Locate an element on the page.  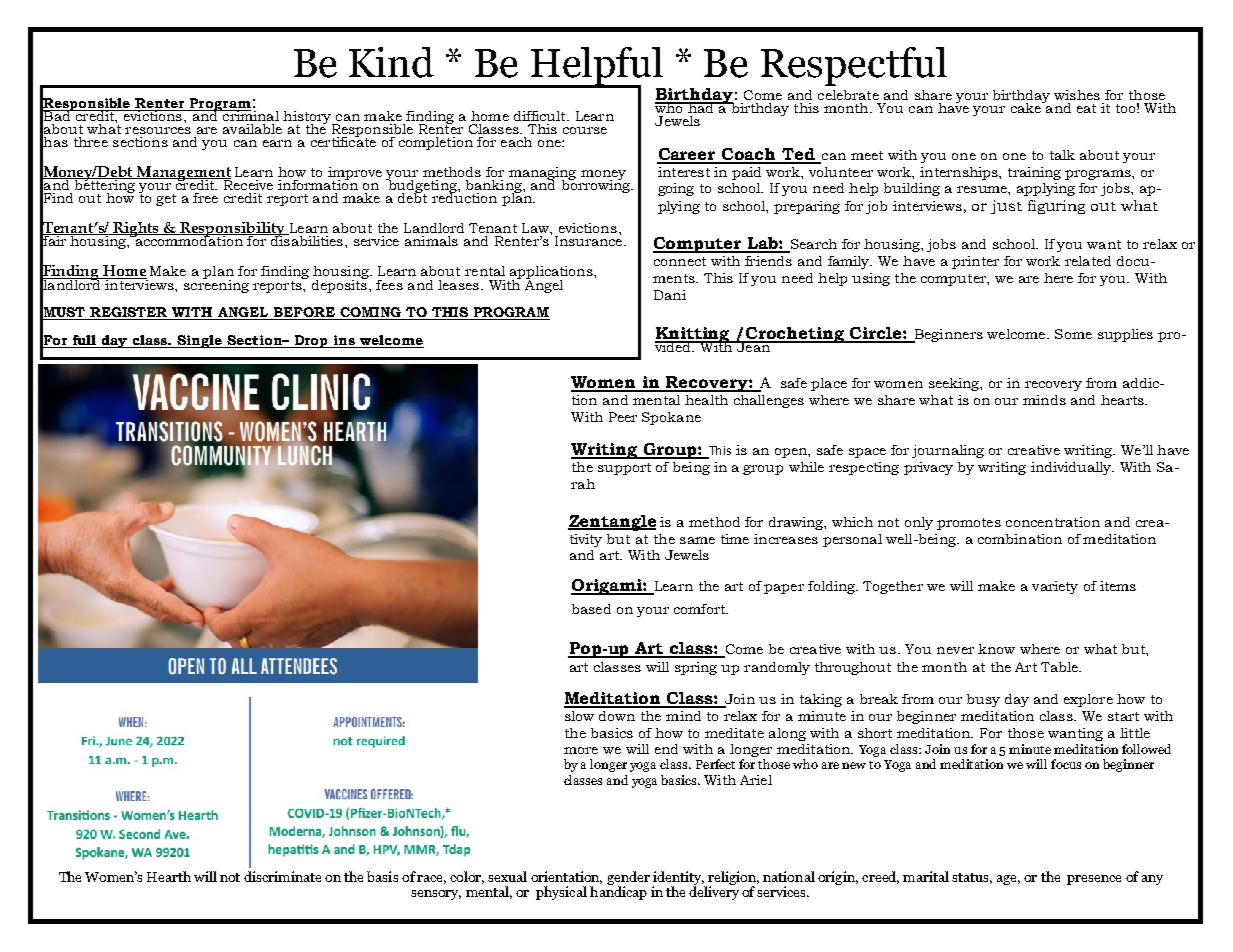
Hearth is located at coordinates (169, 876).
